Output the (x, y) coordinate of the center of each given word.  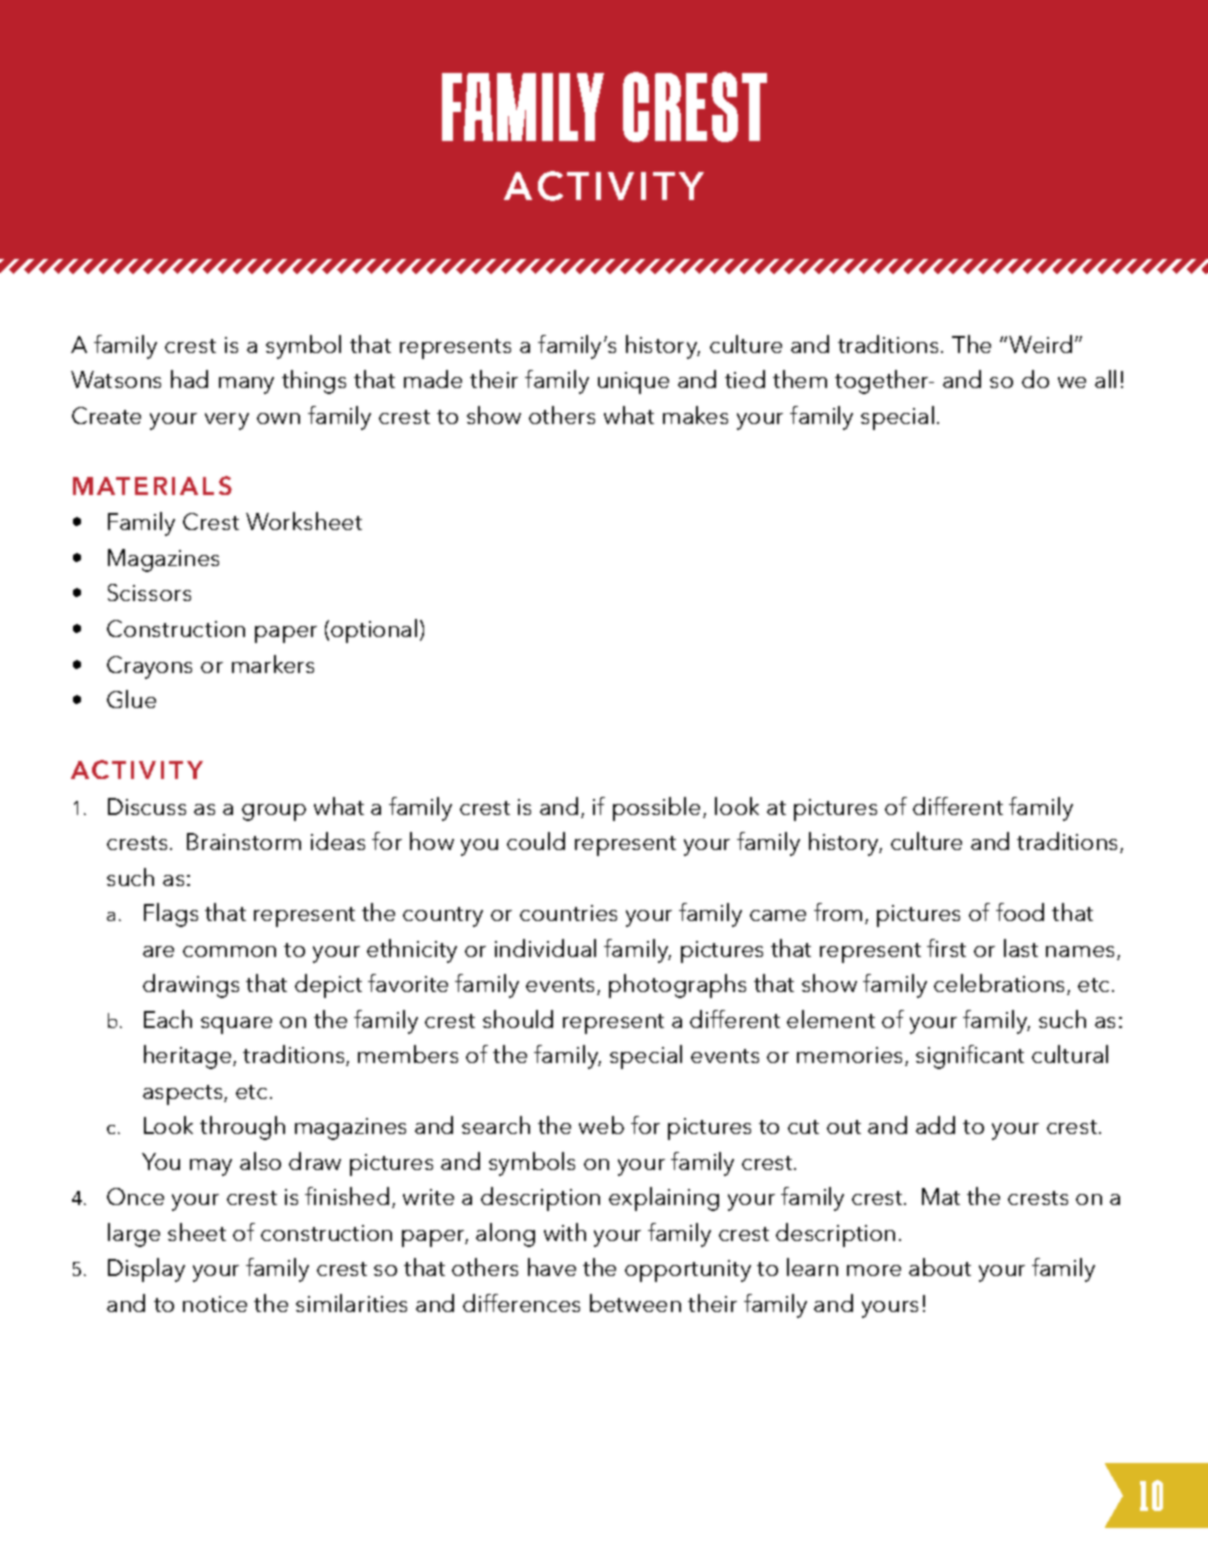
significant (970, 1057)
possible (658, 809)
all (1105, 379)
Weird (1040, 344)
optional (374, 631)
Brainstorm (244, 841)
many (246, 385)
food (1020, 912)
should (518, 1019)
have (552, 1267)
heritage (189, 1057)
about (940, 1267)
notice (215, 1304)
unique (633, 383)
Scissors (149, 592)
